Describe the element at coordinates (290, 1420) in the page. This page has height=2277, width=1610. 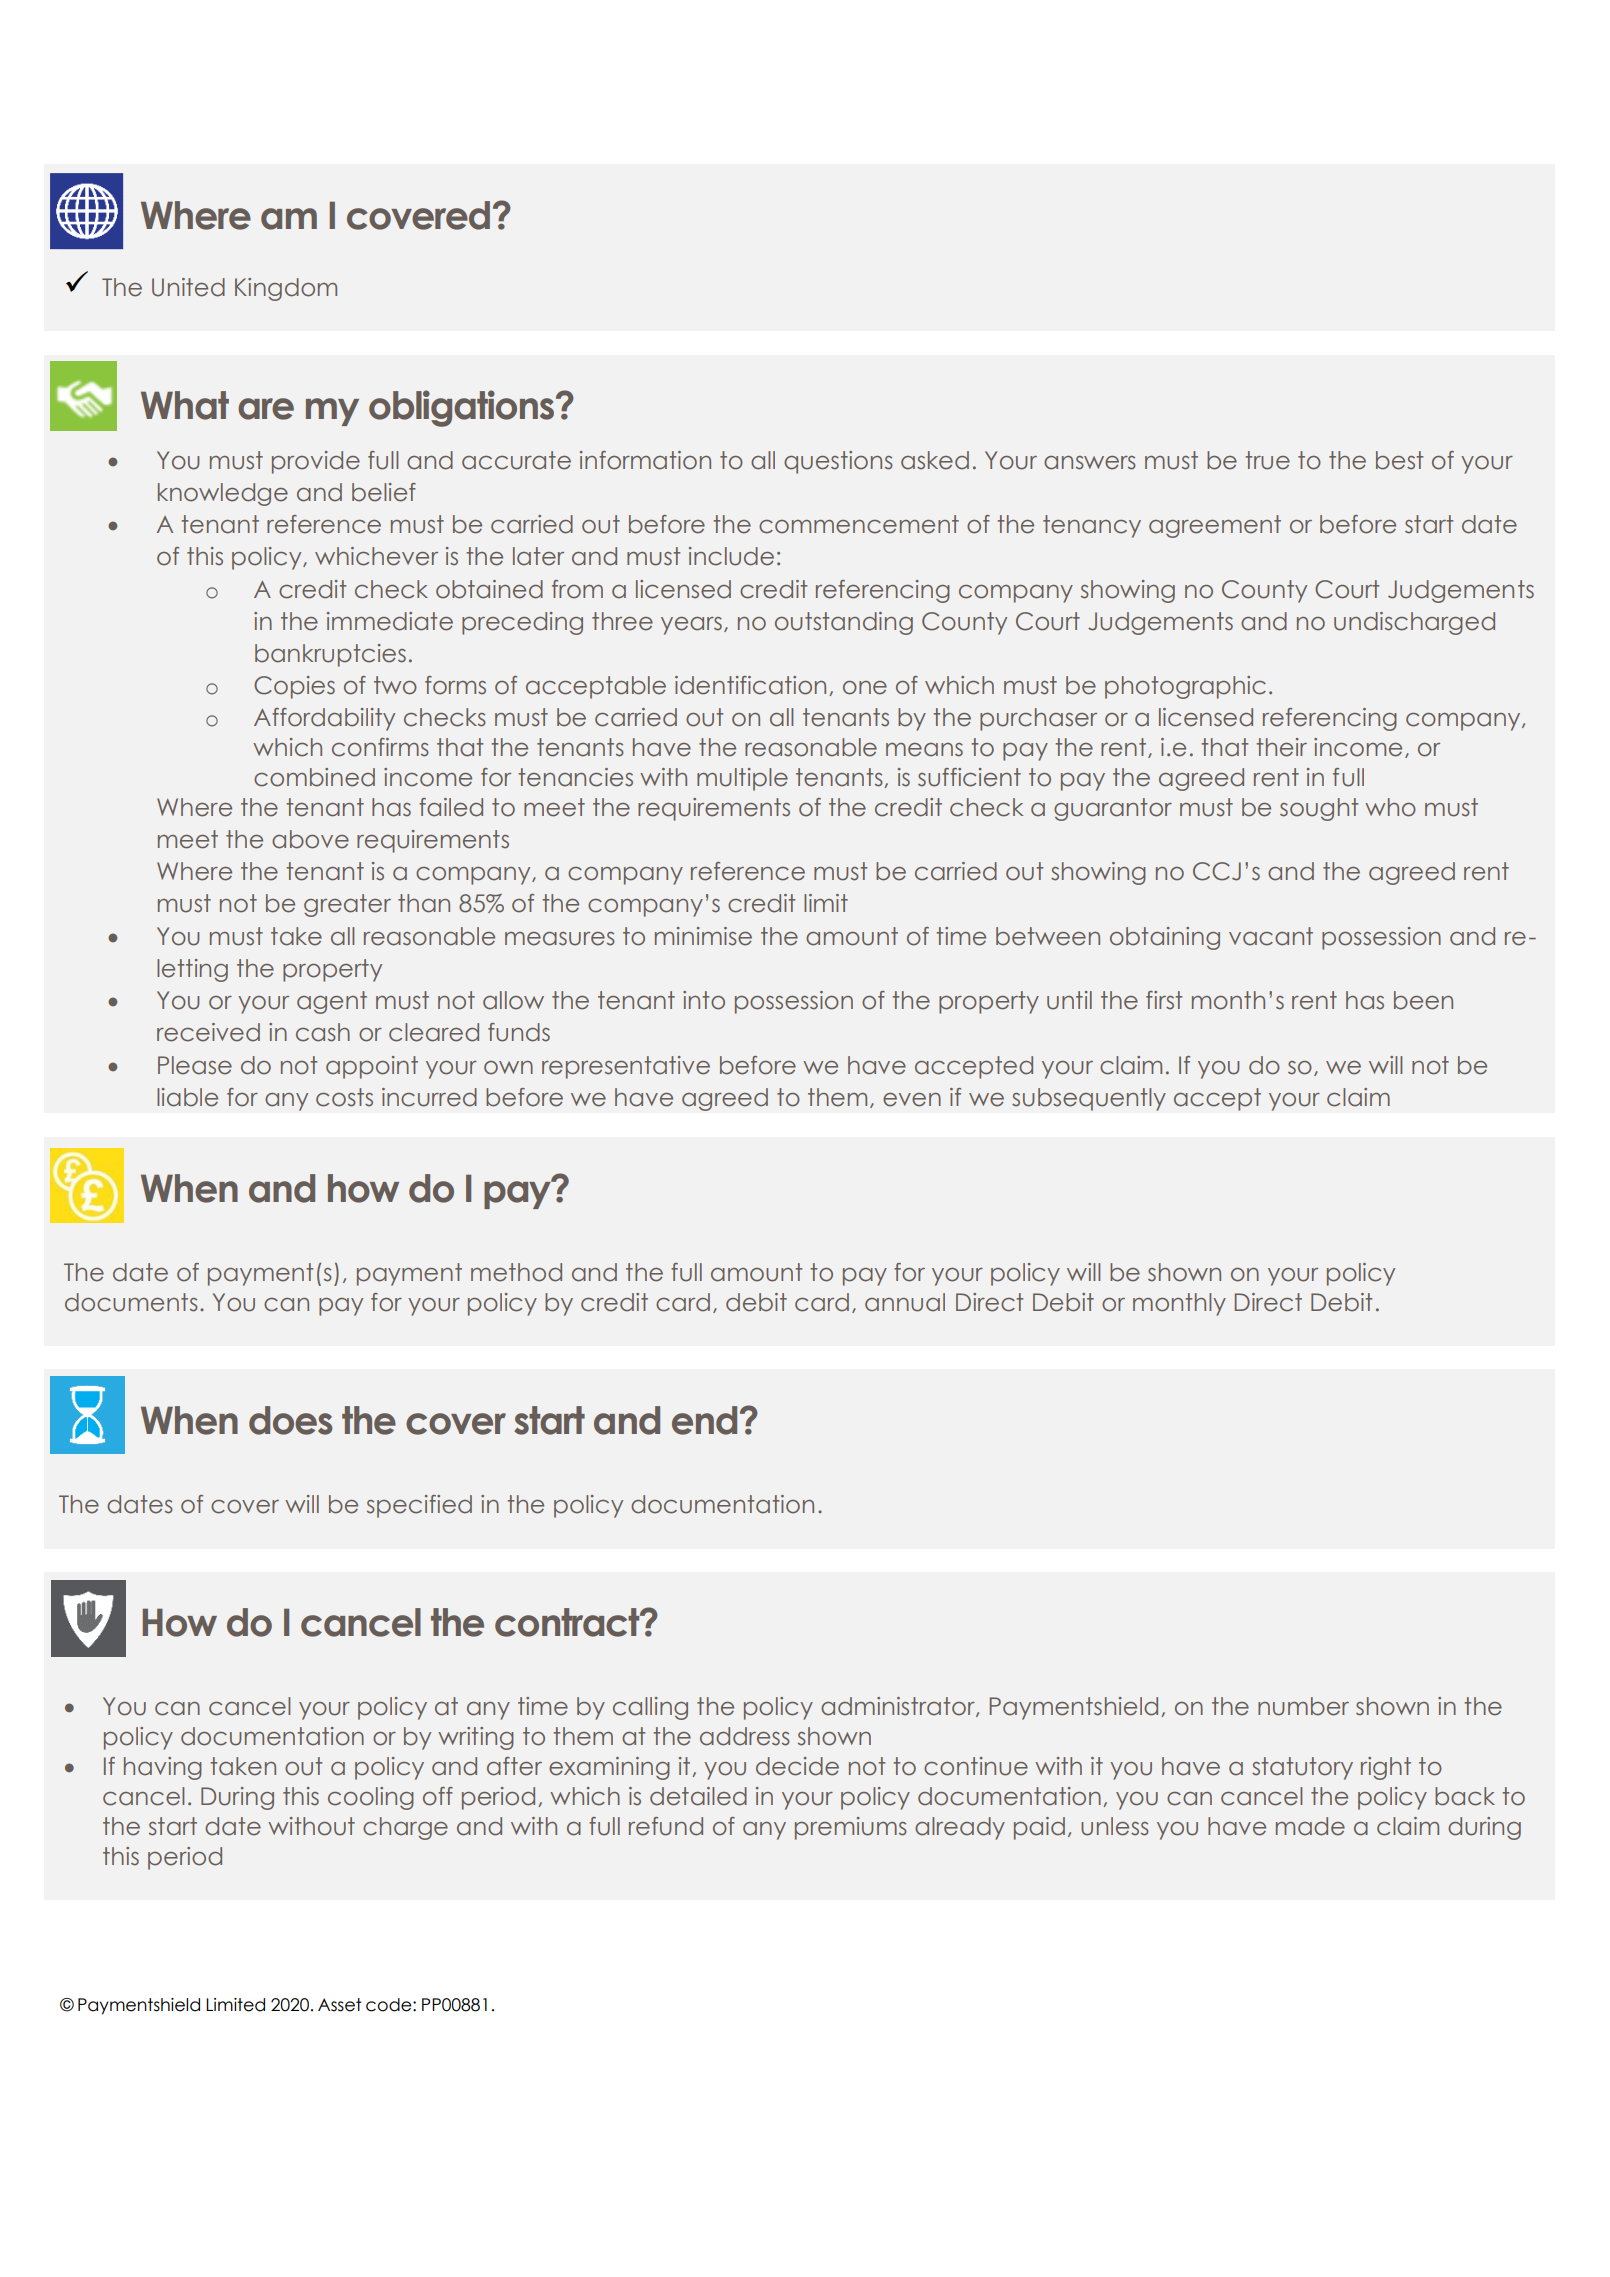
I see `does` at that location.
